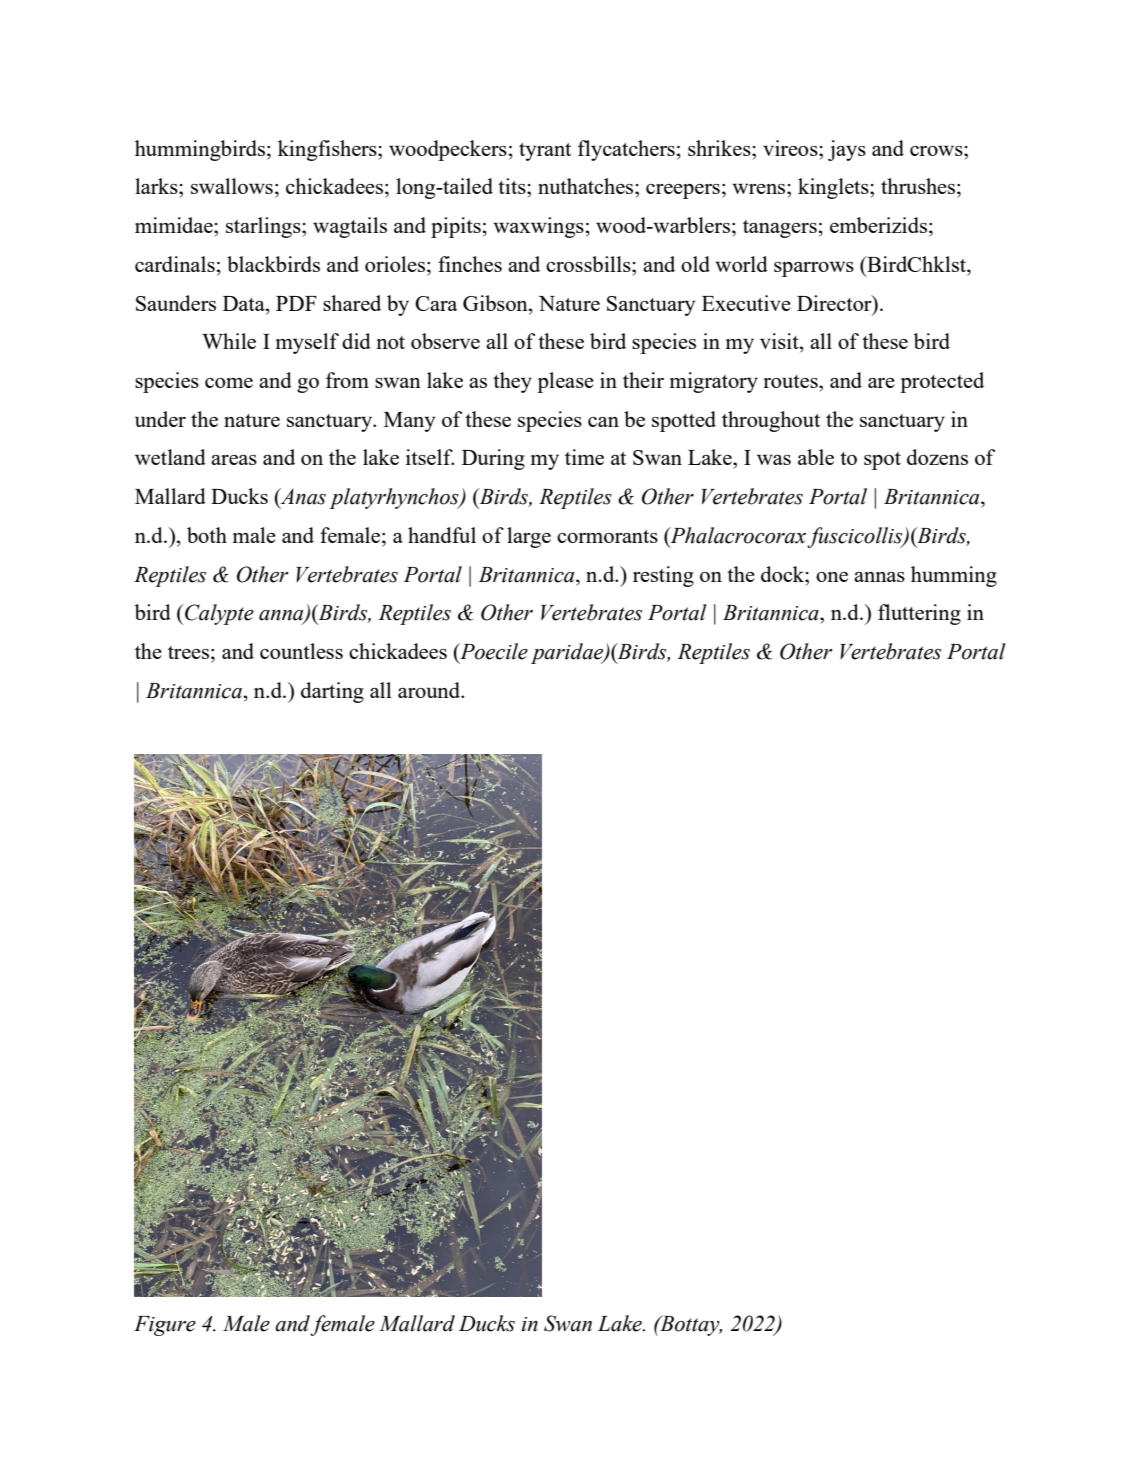  Describe the element at coordinates (816, 457) in the document. I see `able` at that location.
